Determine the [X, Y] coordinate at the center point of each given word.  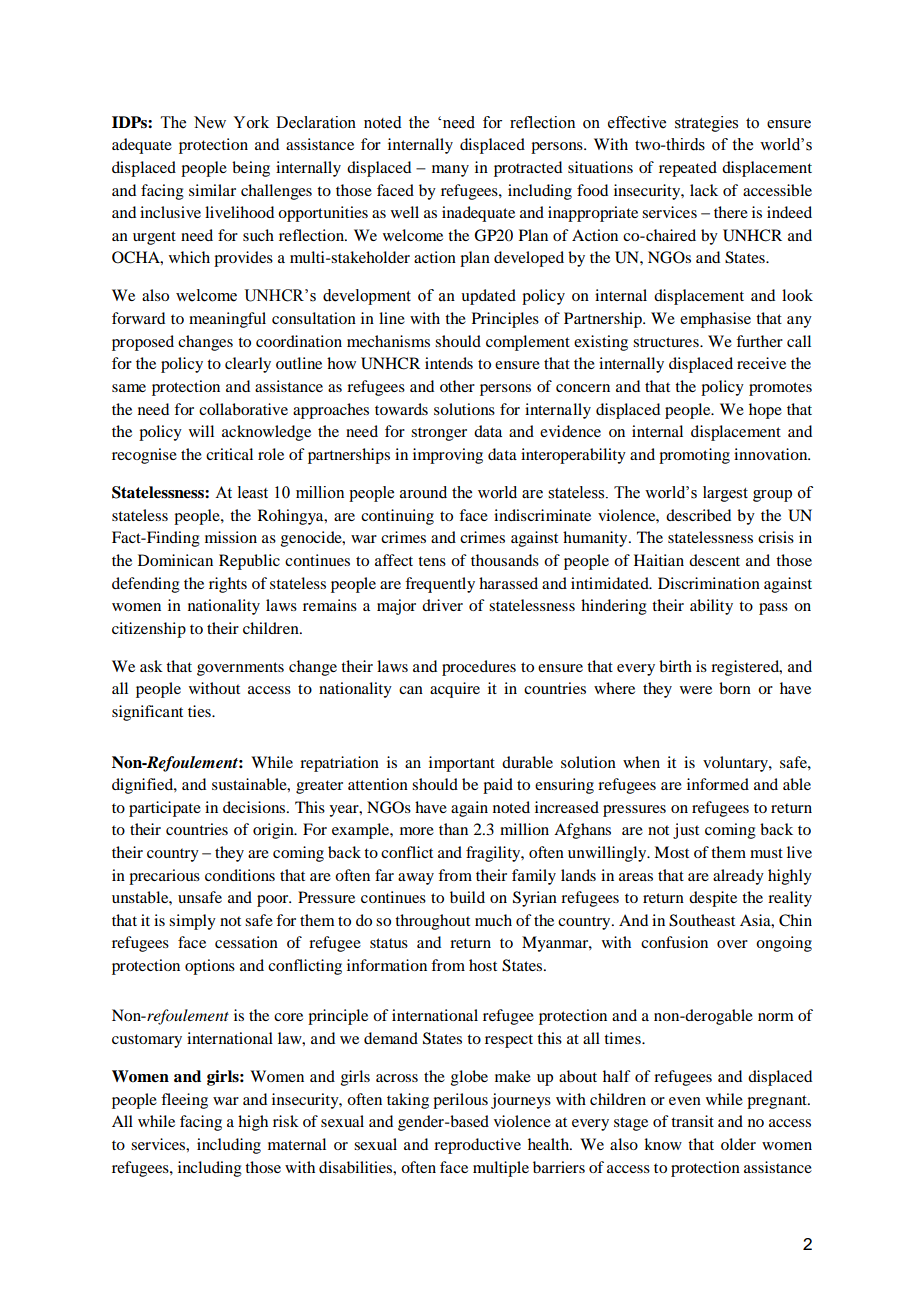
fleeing [184, 1101]
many [450, 171]
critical [229, 454]
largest [725, 494]
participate [165, 809]
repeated [688, 169]
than [453, 829]
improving [448, 456]
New [210, 122]
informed [718, 784]
